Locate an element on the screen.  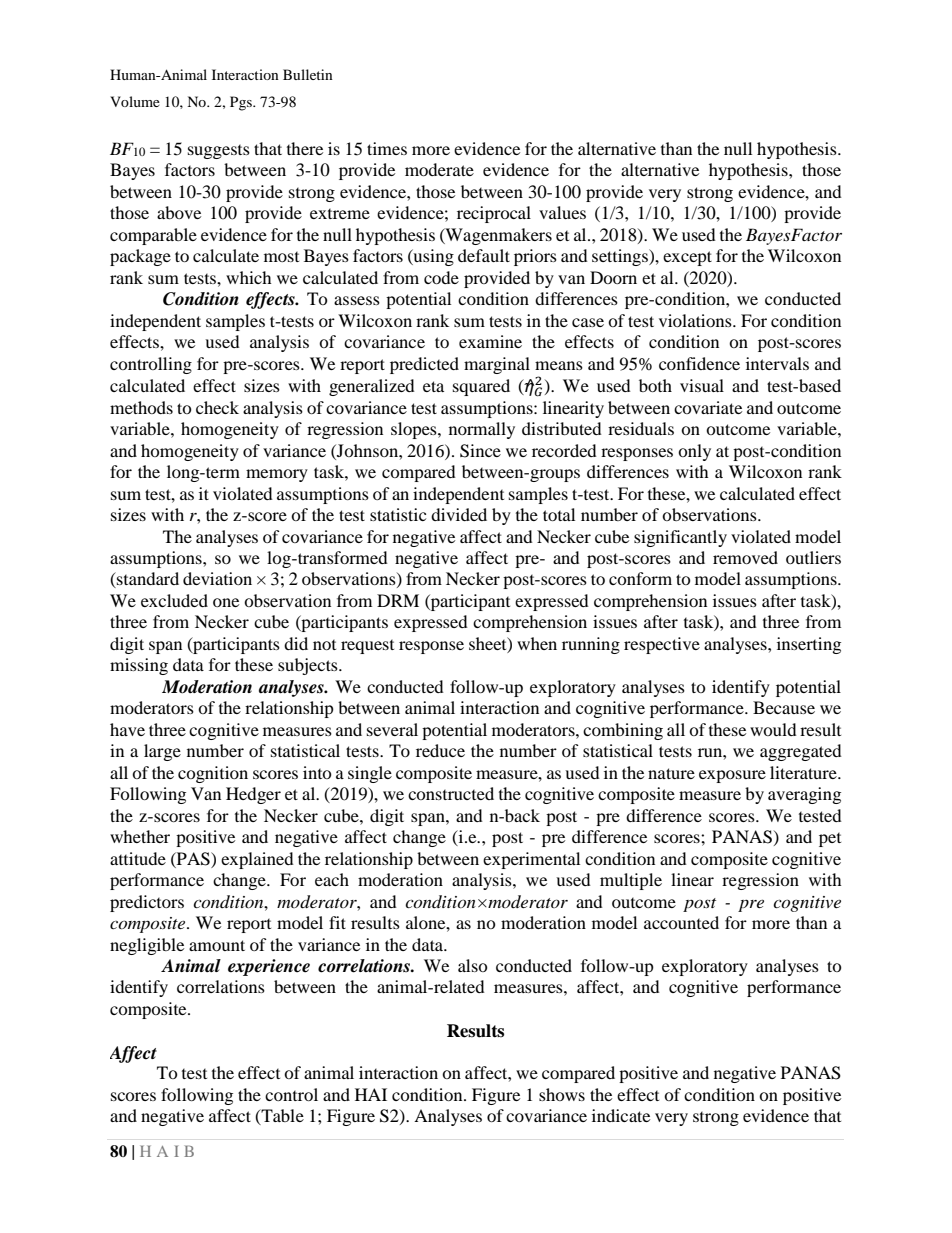
except is located at coordinates (687, 258).
